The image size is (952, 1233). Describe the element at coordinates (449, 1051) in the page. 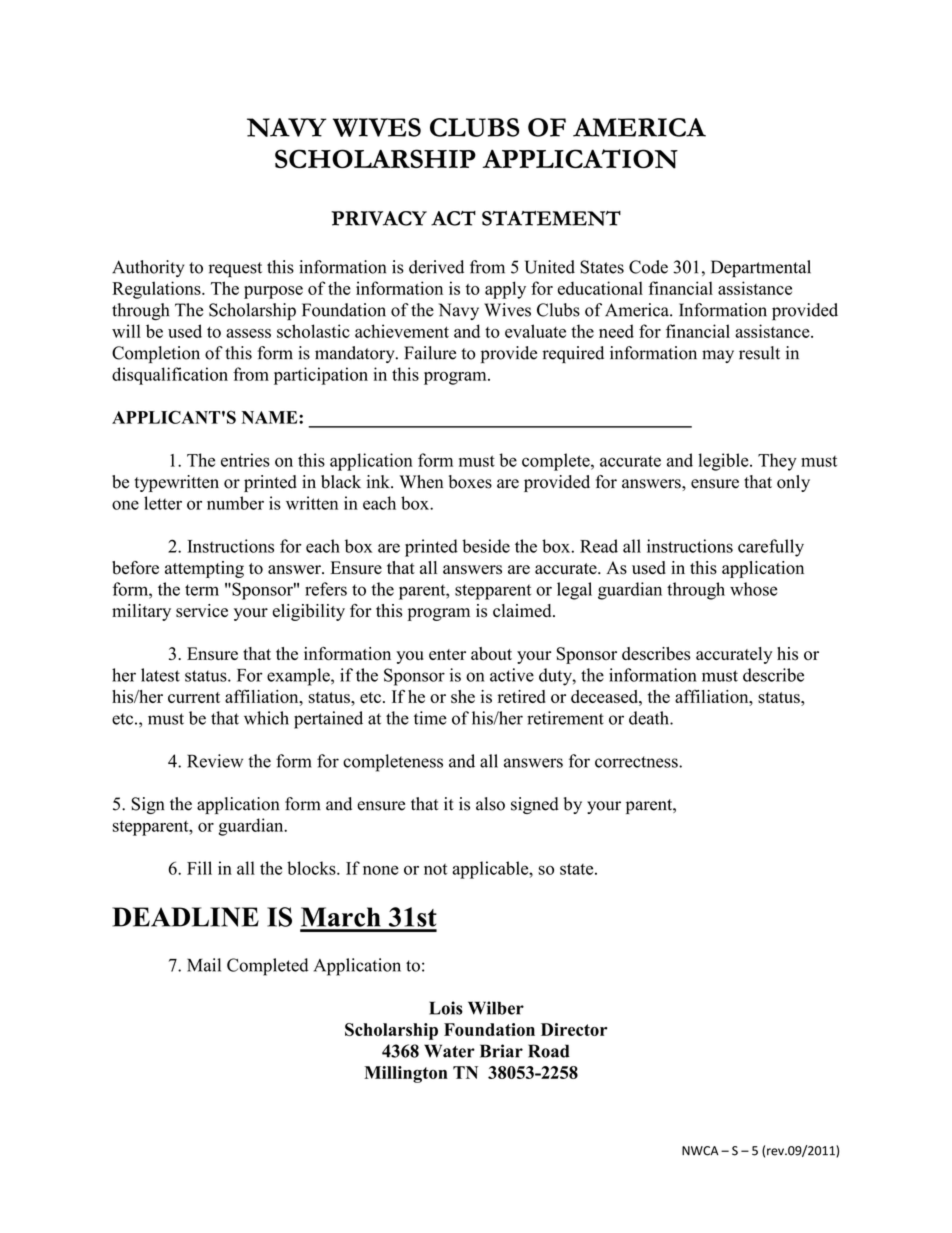

I see `Water` at that location.
